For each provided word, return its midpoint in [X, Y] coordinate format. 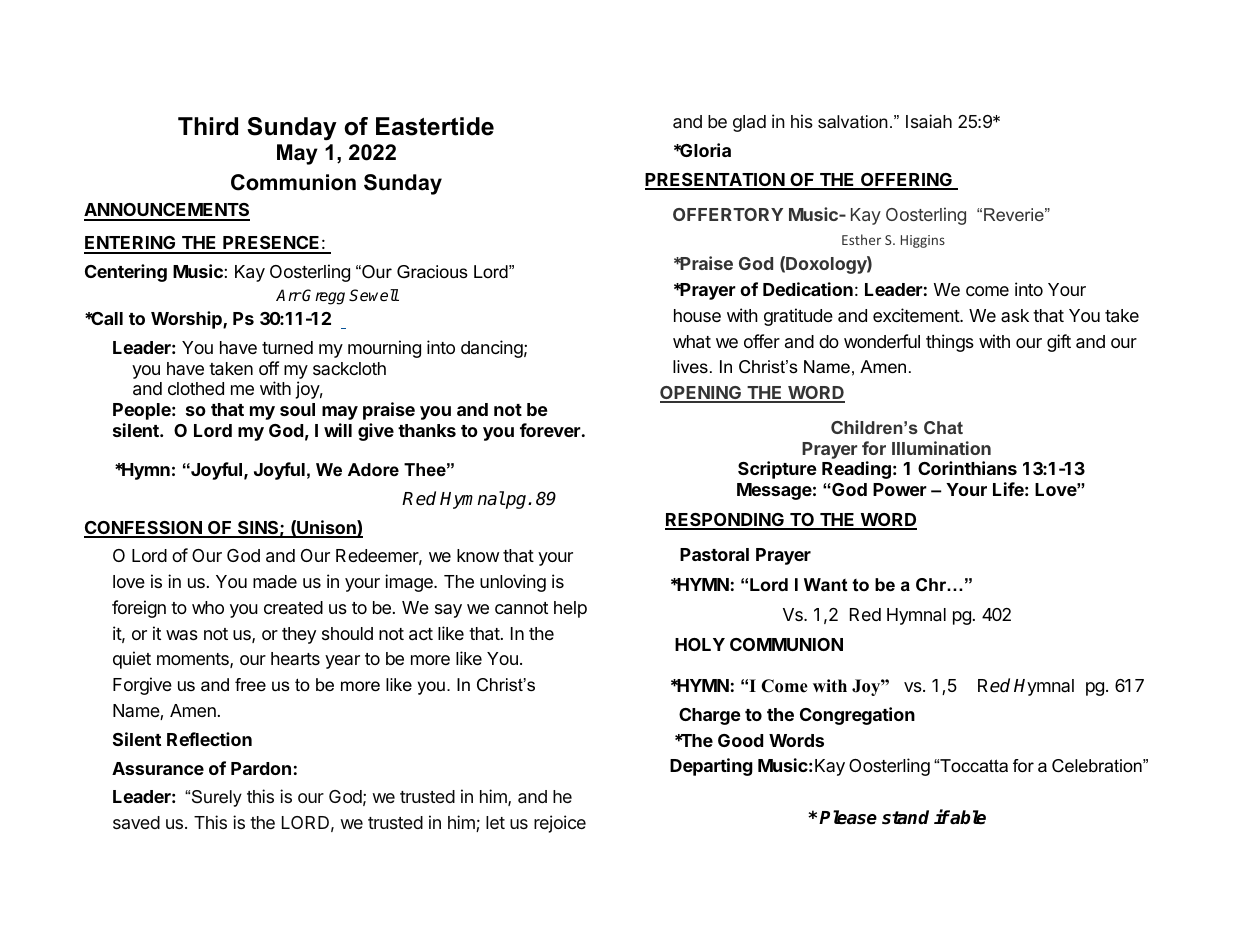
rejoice [560, 824]
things [950, 343]
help [570, 609]
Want [826, 584]
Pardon [261, 768]
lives [690, 366]
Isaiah [929, 121]
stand [905, 817]
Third [208, 126]
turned [287, 347]
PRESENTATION [715, 181]
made [275, 581]
